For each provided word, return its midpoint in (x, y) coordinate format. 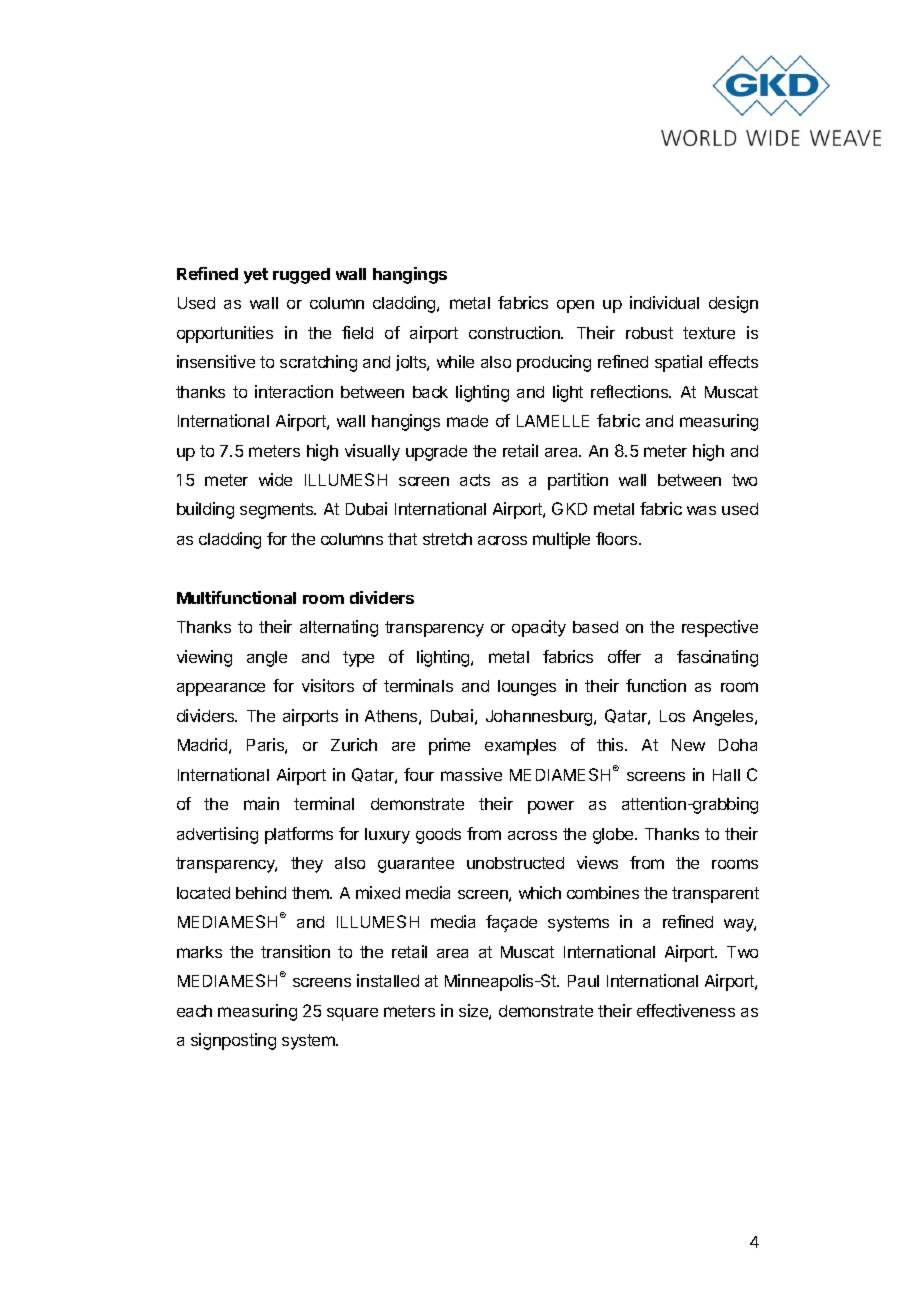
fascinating (717, 658)
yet (256, 276)
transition (295, 951)
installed (388, 980)
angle (267, 659)
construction (515, 332)
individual (664, 302)
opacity (539, 628)
